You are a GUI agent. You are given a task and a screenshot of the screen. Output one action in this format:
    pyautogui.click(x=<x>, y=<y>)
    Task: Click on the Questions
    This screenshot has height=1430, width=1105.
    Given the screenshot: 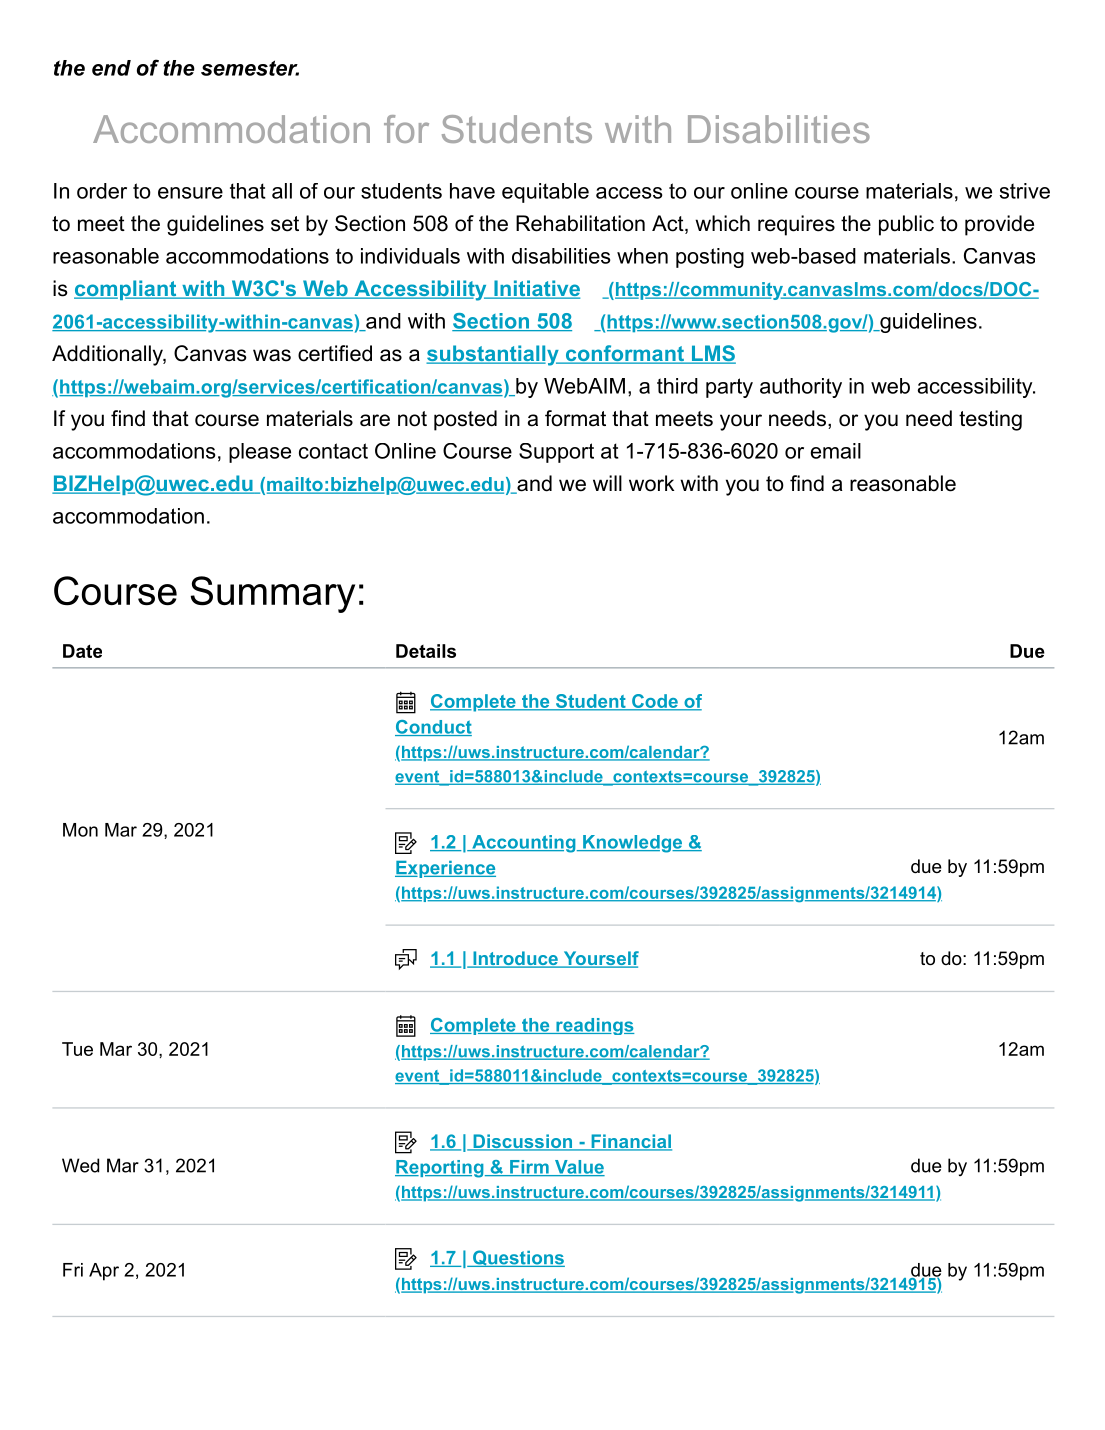 What is the action you would take?
    pyautogui.click(x=517, y=1258)
